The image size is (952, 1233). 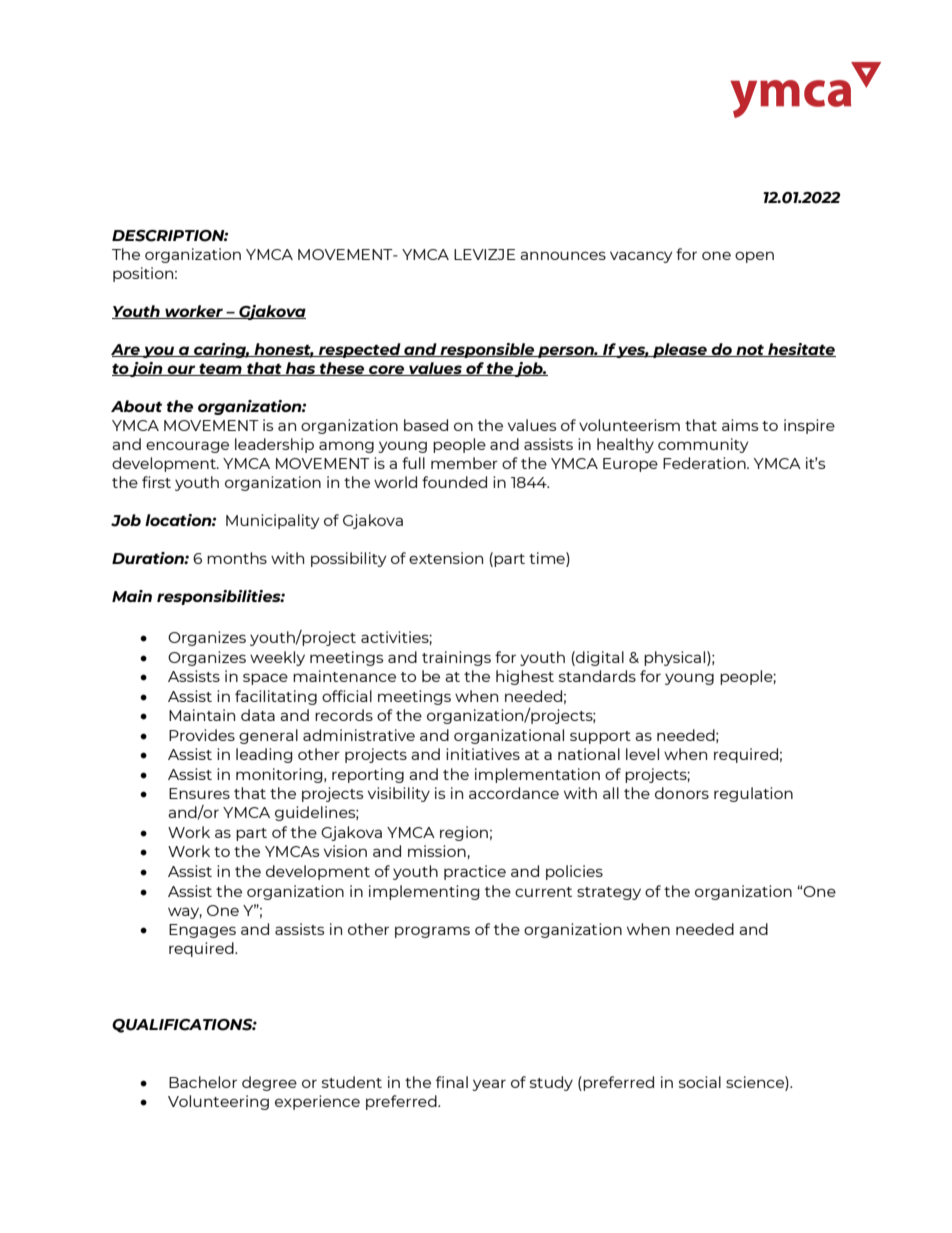 What do you see at coordinates (464, 833) in the screenshot?
I see `region` at bounding box center [464, 833].
